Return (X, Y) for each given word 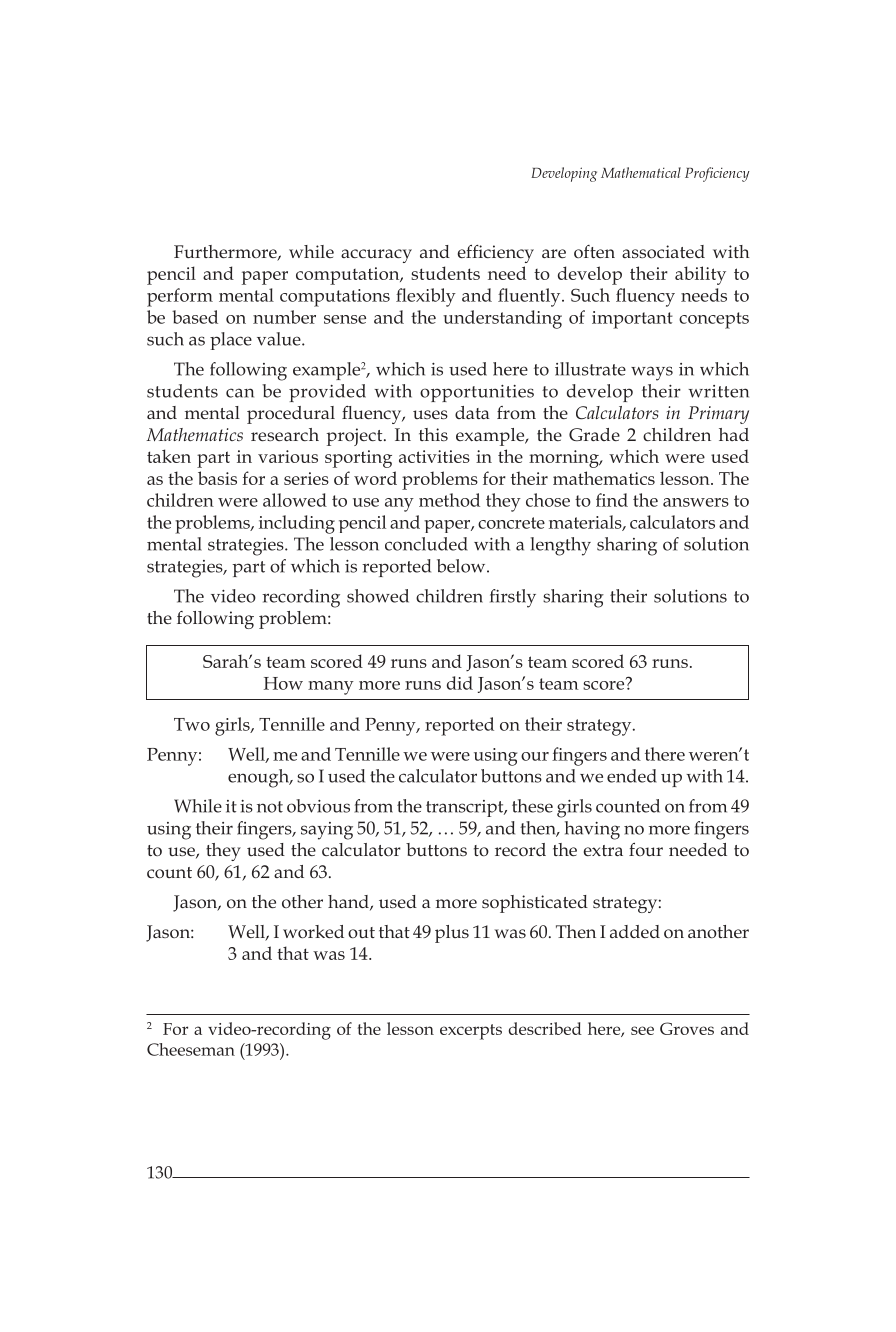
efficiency (496, 254)
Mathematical (641, 172)
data (472, 412)
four (646, 849)
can (240, 393)
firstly (513, 598)
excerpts (471, 1032)
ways (652, 373)
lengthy (561, 546)
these (532, 806)
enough (259, 778)
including (297, 524)
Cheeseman (191, 1049)
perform (180, 297)
